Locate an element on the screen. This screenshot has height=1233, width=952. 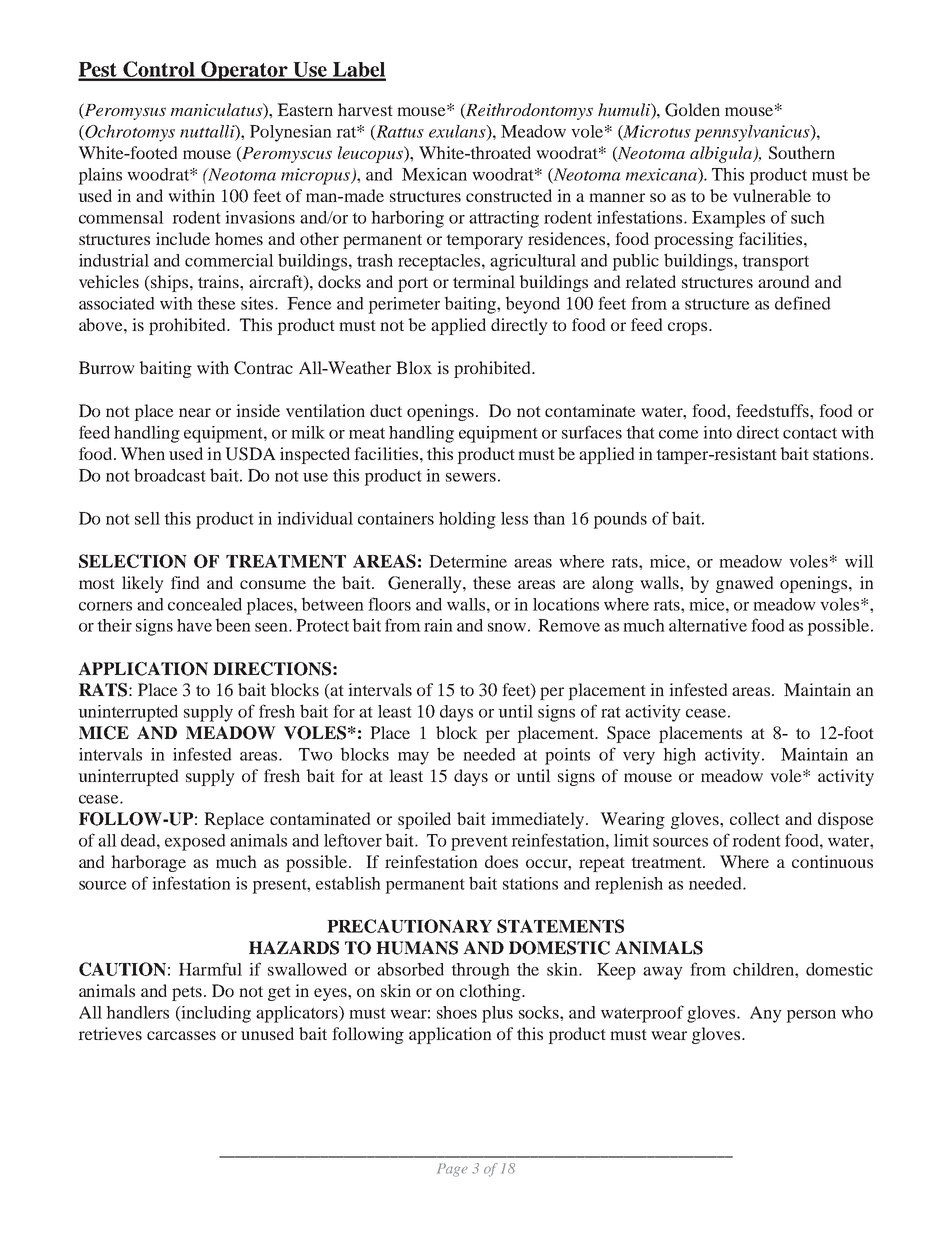
constructed is located at coordinates (509, 195).
